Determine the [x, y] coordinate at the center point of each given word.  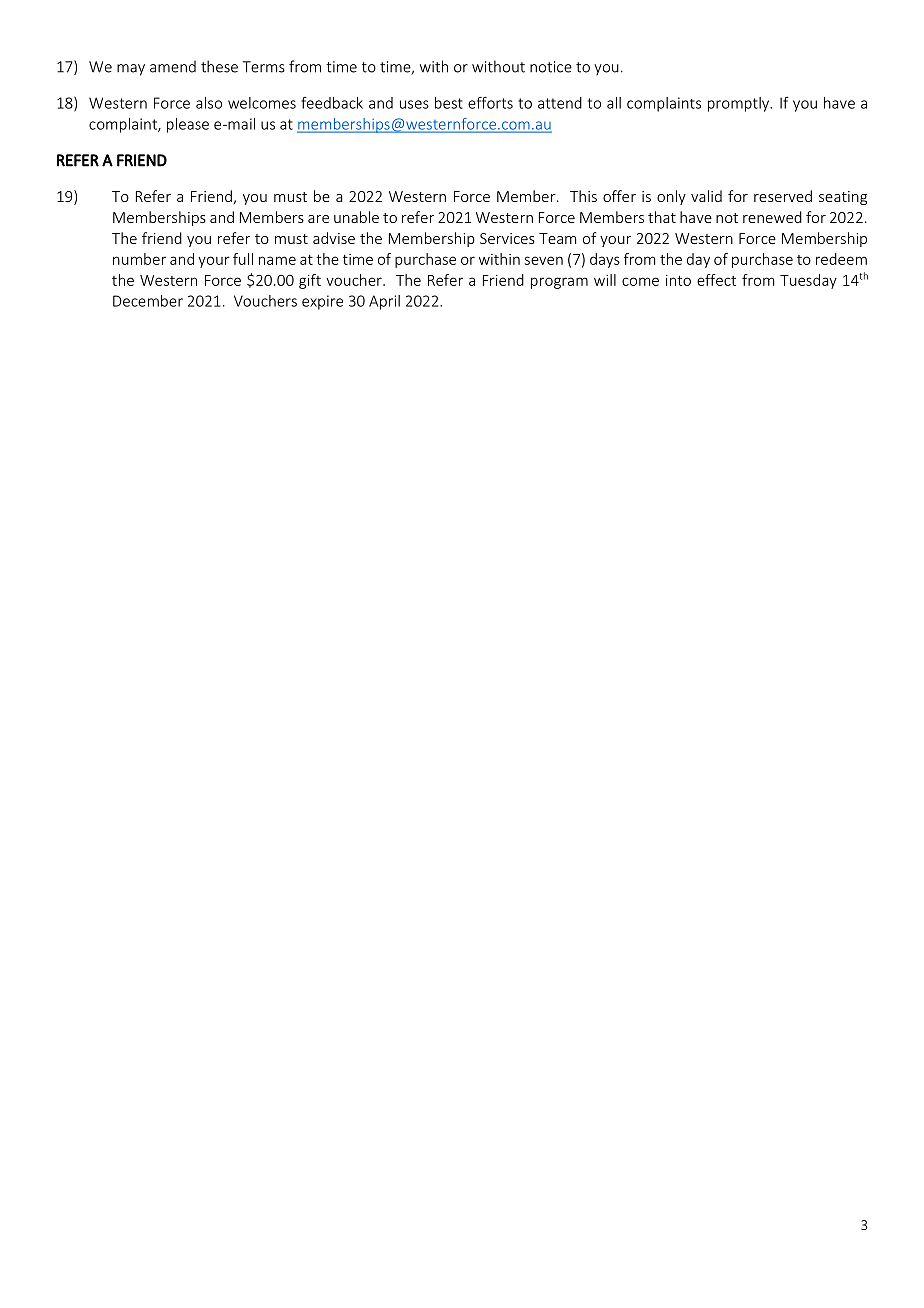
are [318, 219]
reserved [783, 196]
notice [551, 67]
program [559, 283]
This [583, 196]
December [148, 301]
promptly [740, 104]
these [219, 66]
